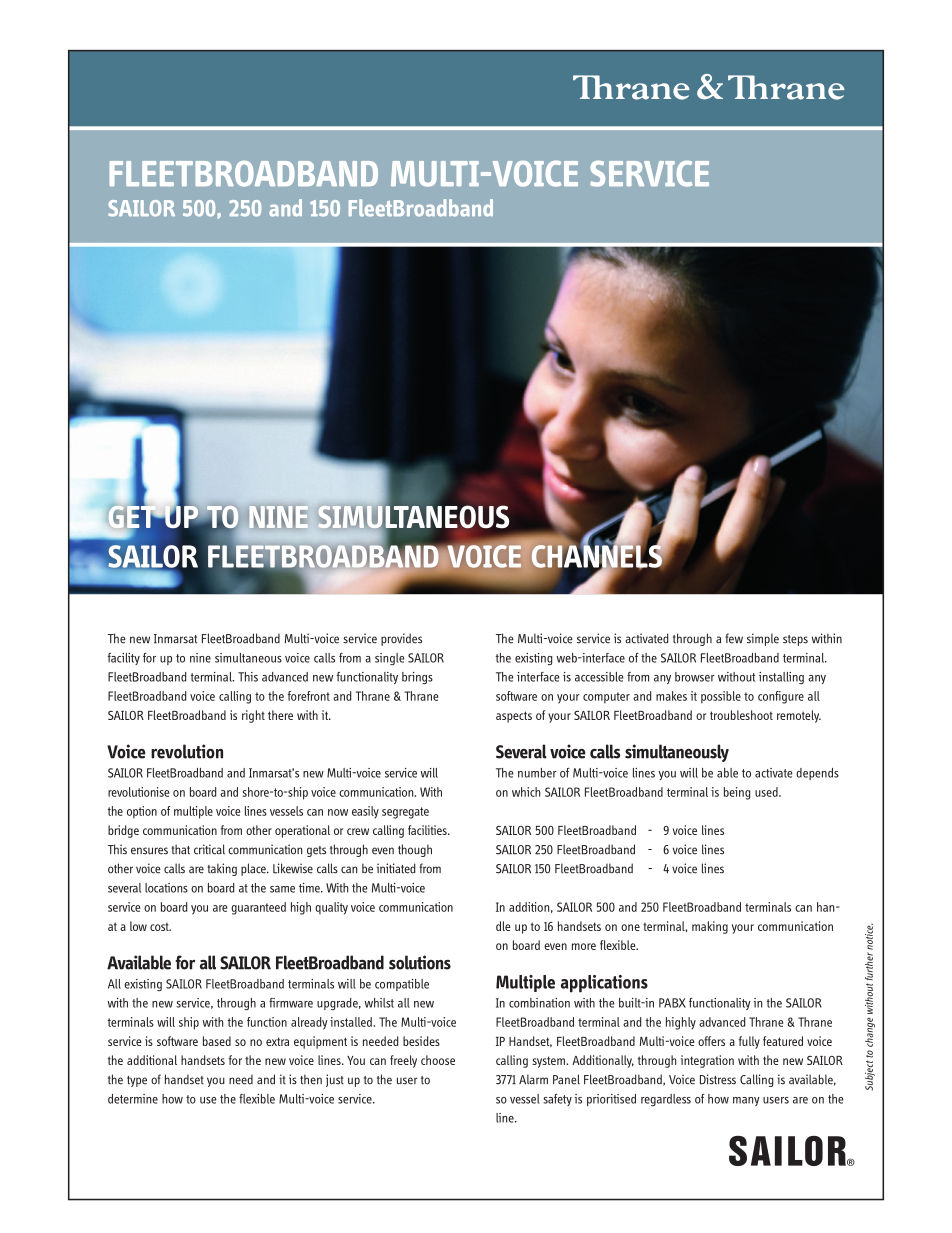 The height and width of the page is (1233, 952). I want to click on facility, so click(123, 659).
